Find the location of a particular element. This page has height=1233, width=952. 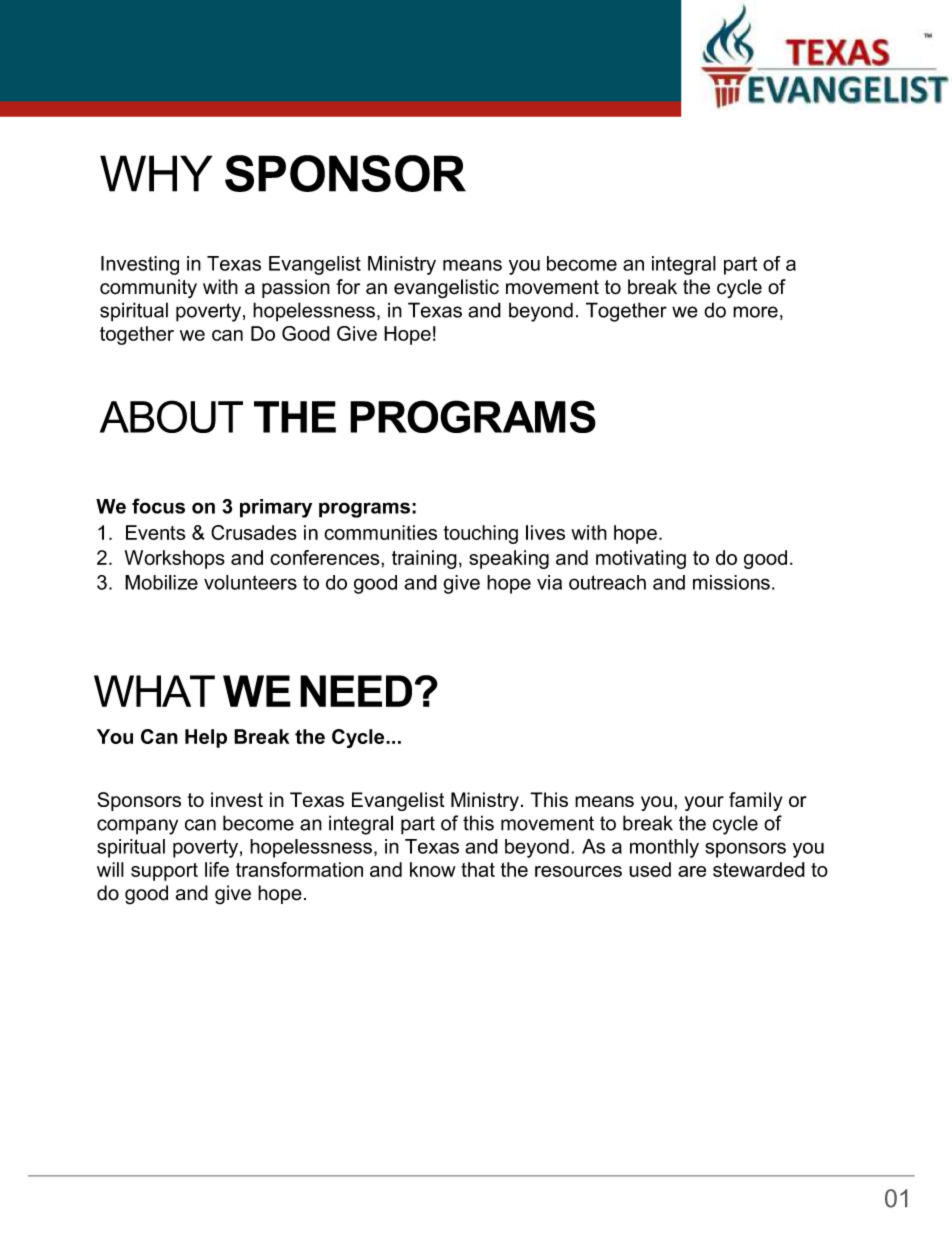

via is located at coordinates (549, 582).
